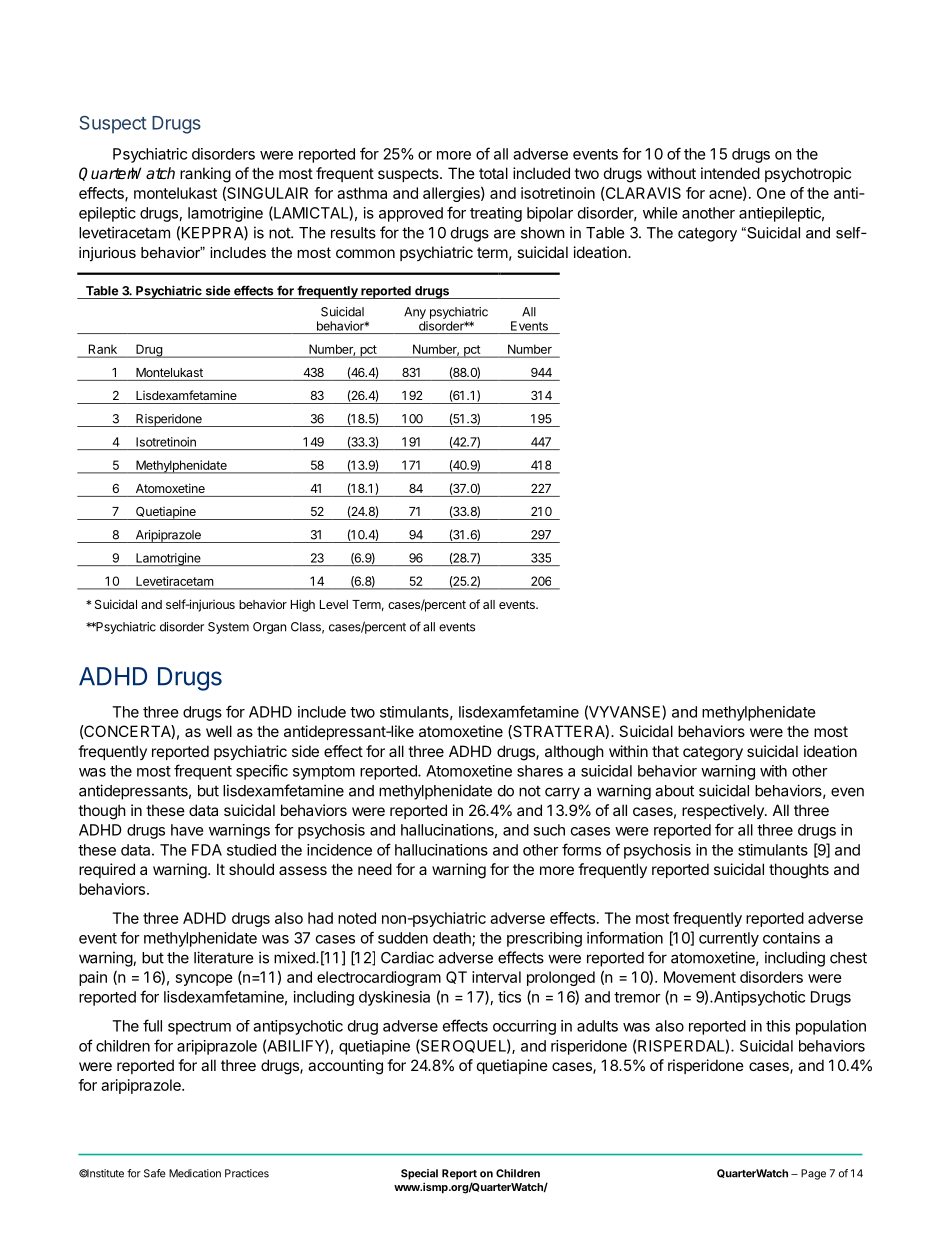  Describe the element at coordinates (660, 213) in the document. I see `while` at that location.
